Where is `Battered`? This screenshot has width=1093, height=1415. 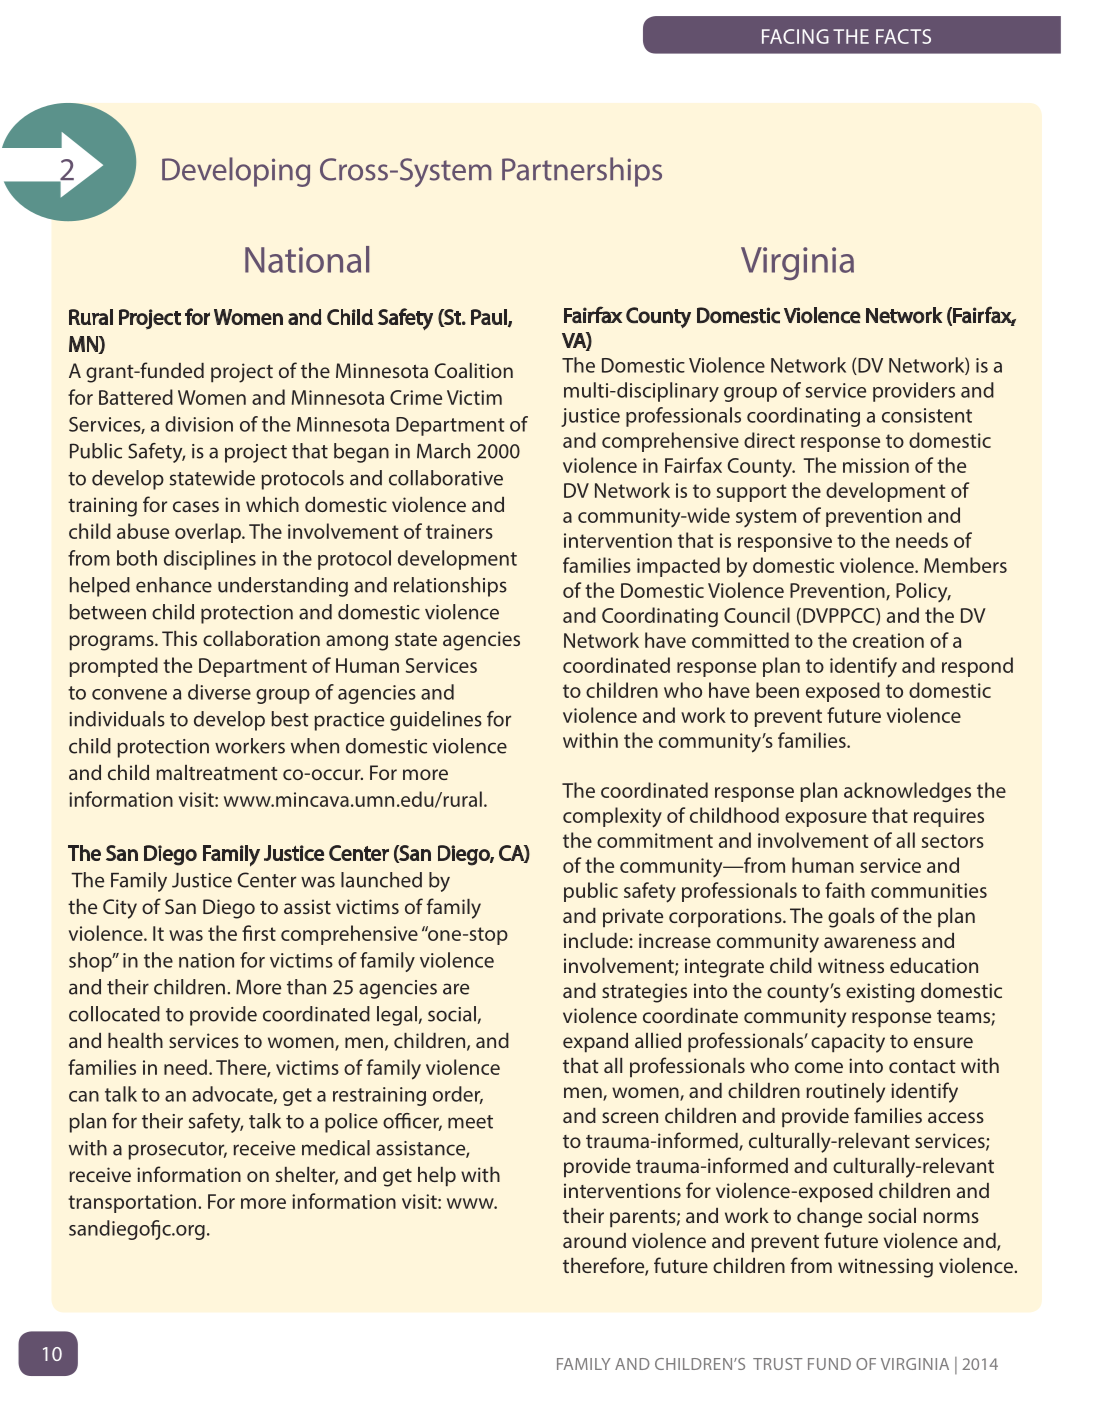 Battered is located at coordinates (136, 397).
